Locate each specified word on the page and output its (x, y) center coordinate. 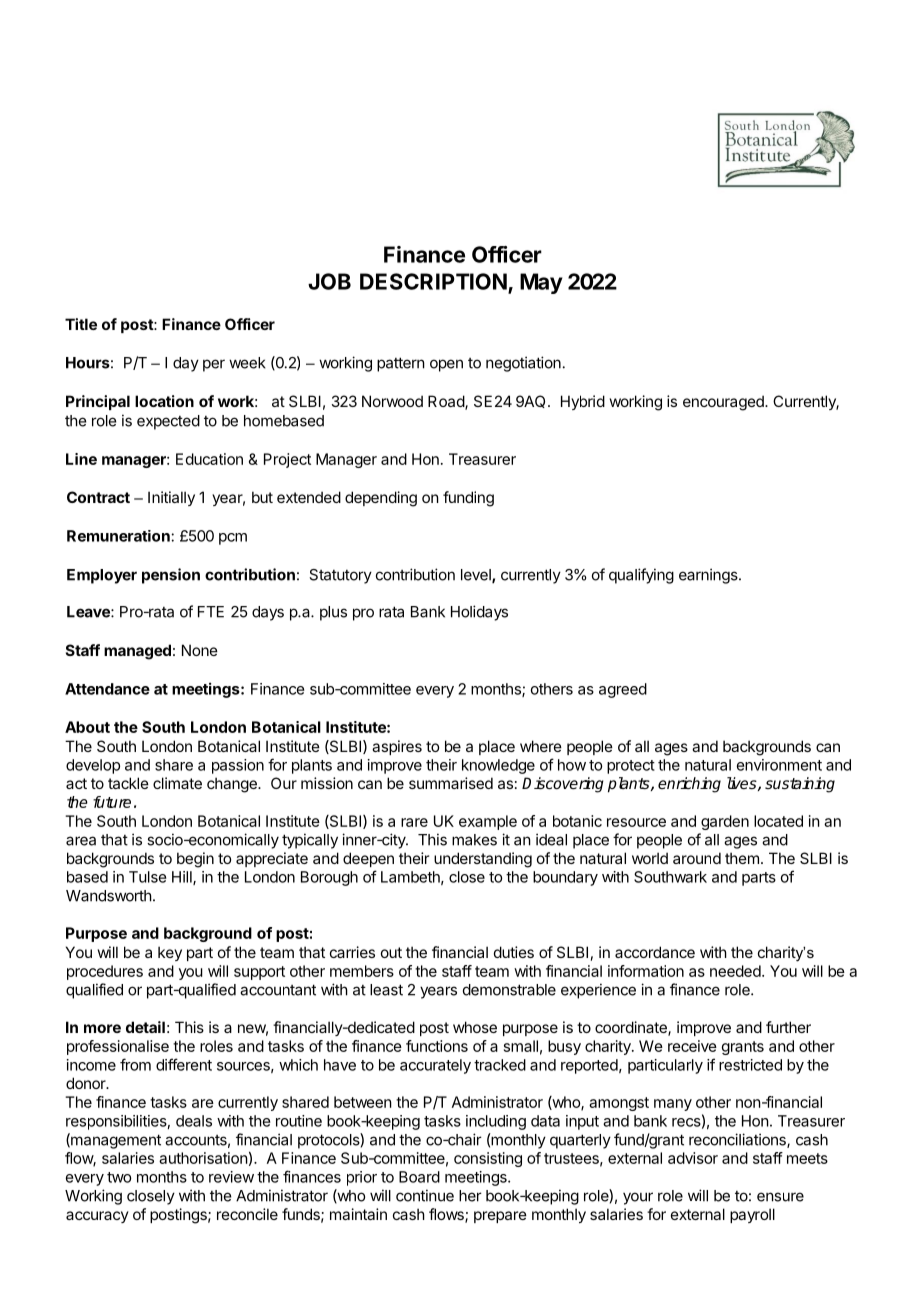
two (119, 1177)
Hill (183, 878)
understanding (483, 860)
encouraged (724, 403)
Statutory (340, 576)
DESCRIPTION (433, 281)
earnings (709, 576)
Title (81, 324)
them (742, 858)
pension (171, 576)
